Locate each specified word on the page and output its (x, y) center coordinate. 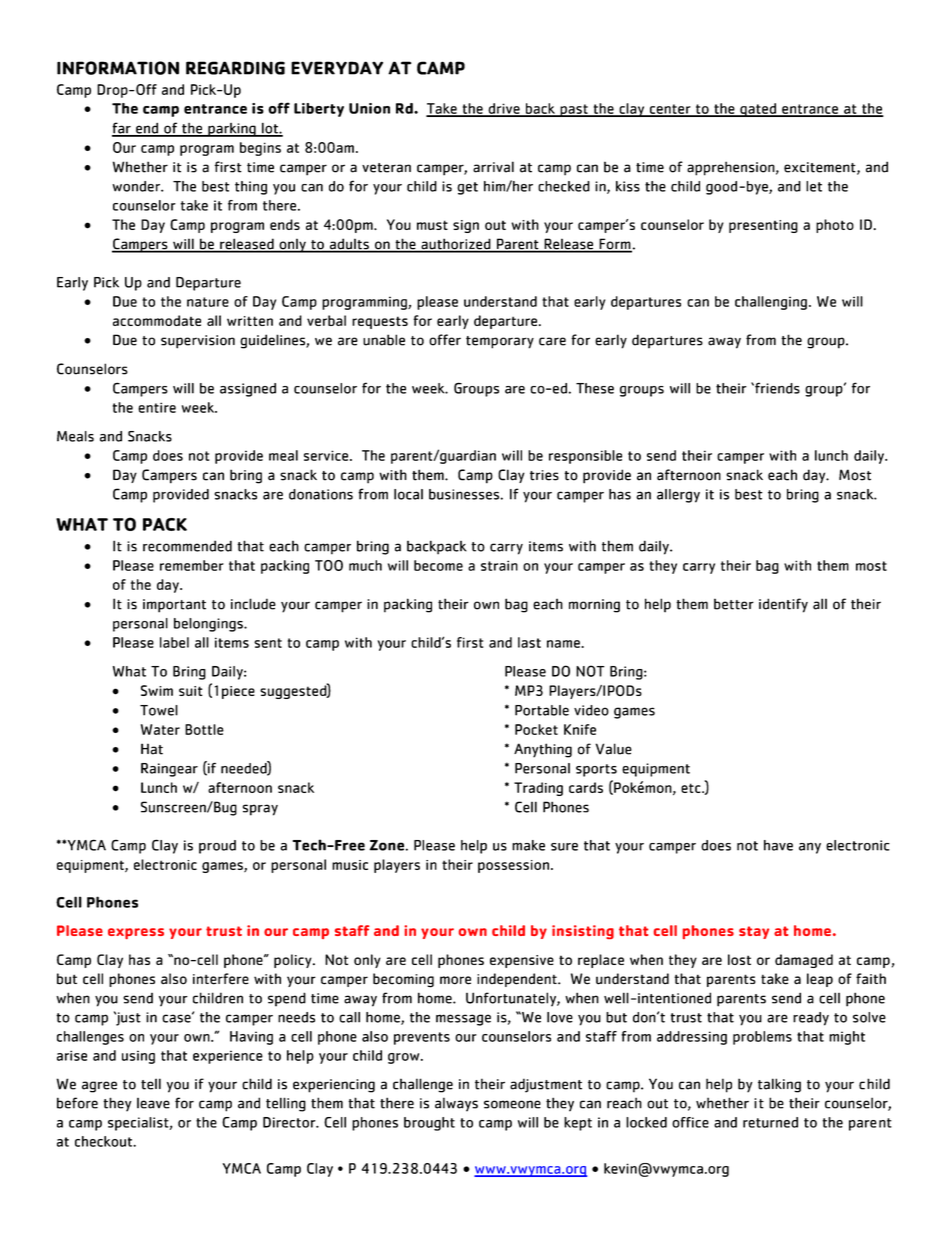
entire (157, 407)
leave (153, 1103)
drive (504, 109)
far (122, 129)
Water (160, 729)
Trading (538, 789)
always (456, 1104)
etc (692, 788)
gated (758, 110)
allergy (678, 496)
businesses (465, 494)
